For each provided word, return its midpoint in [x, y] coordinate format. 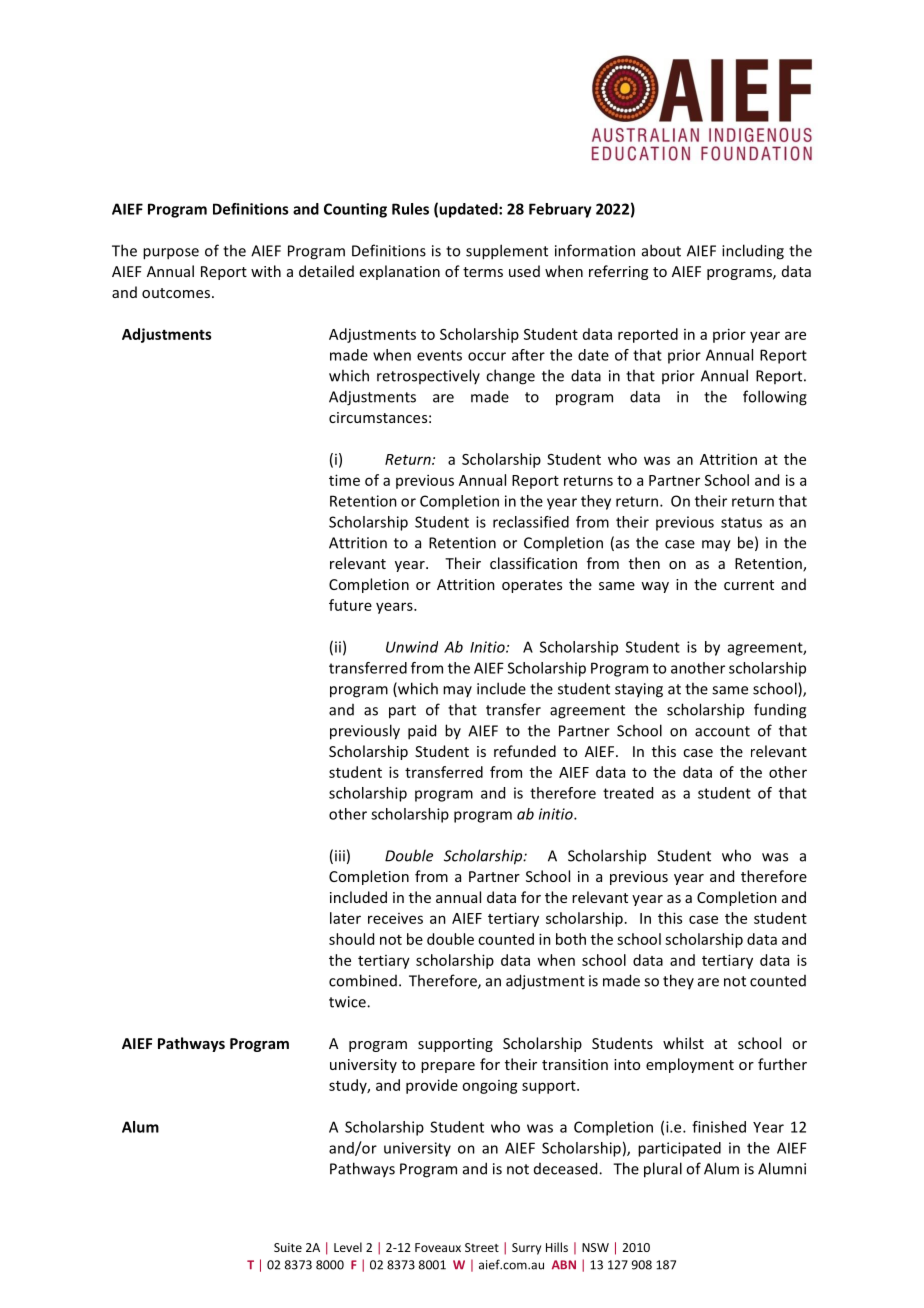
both [571, 939]
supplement [507, 252]
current [749, 585]
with [266, 271]
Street [482, 1247]
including [753, 252]
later [345, 918]
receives [395, 918]
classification [533, 563]
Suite [288, 1247]
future [350, 605]
